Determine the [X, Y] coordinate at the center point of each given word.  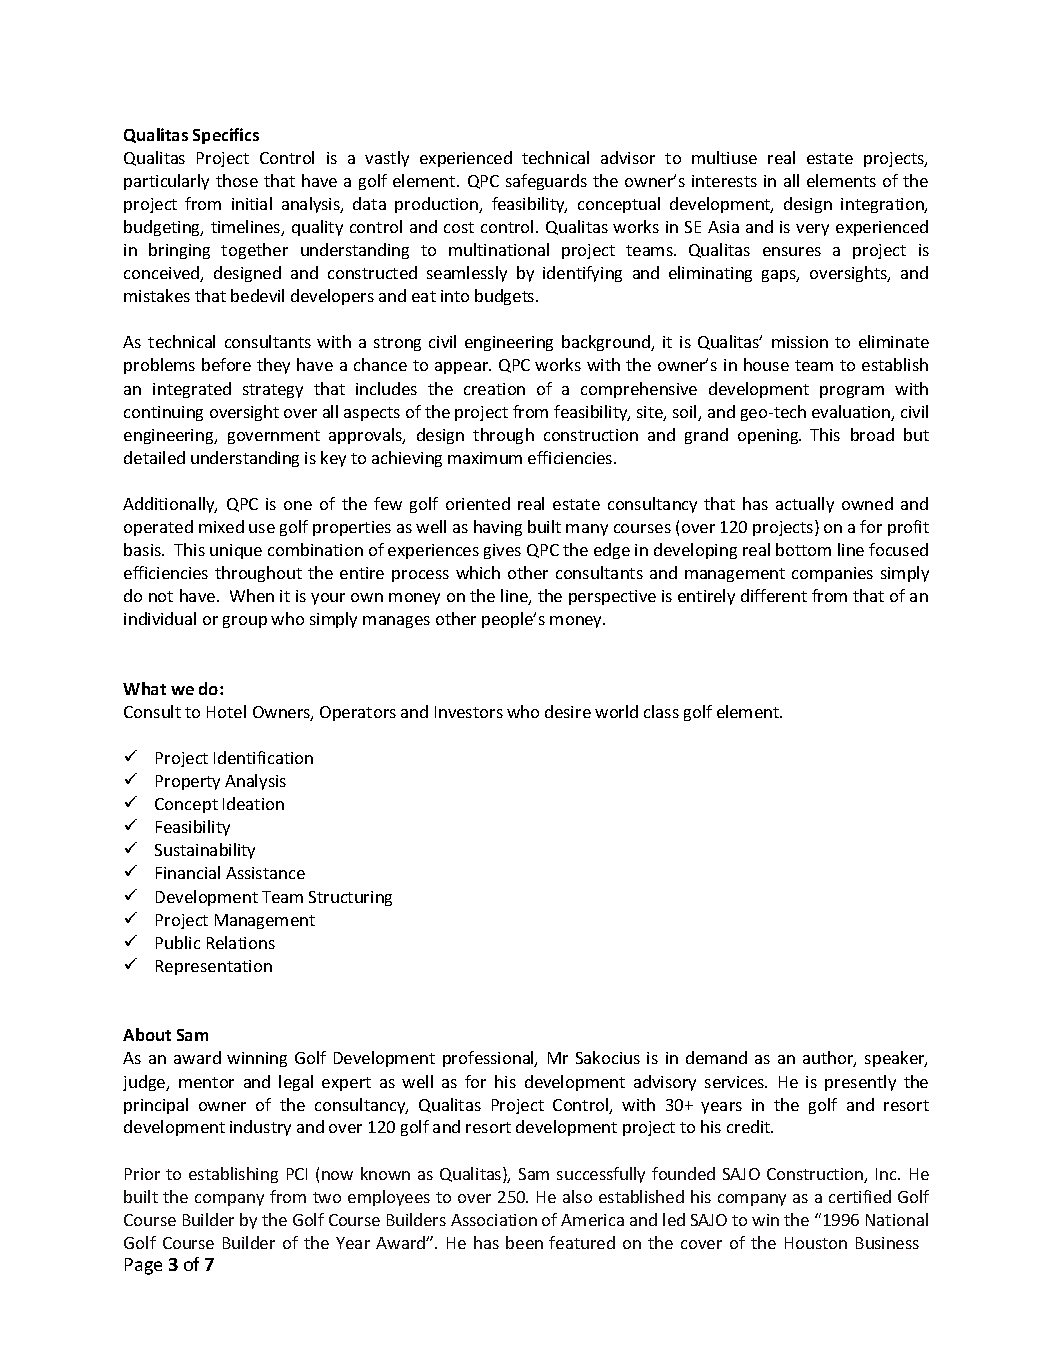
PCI [297, 1174]
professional [489, 1059]
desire [568, 711]
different [774, 595]
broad [872, 434]
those [237, 180]
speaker [896, 1059]
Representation [214, 967]
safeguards [546, 182]
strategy [273, 391]
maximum [485, 458]
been [524, 1242]
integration [883, 205]
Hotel [226, 711]
